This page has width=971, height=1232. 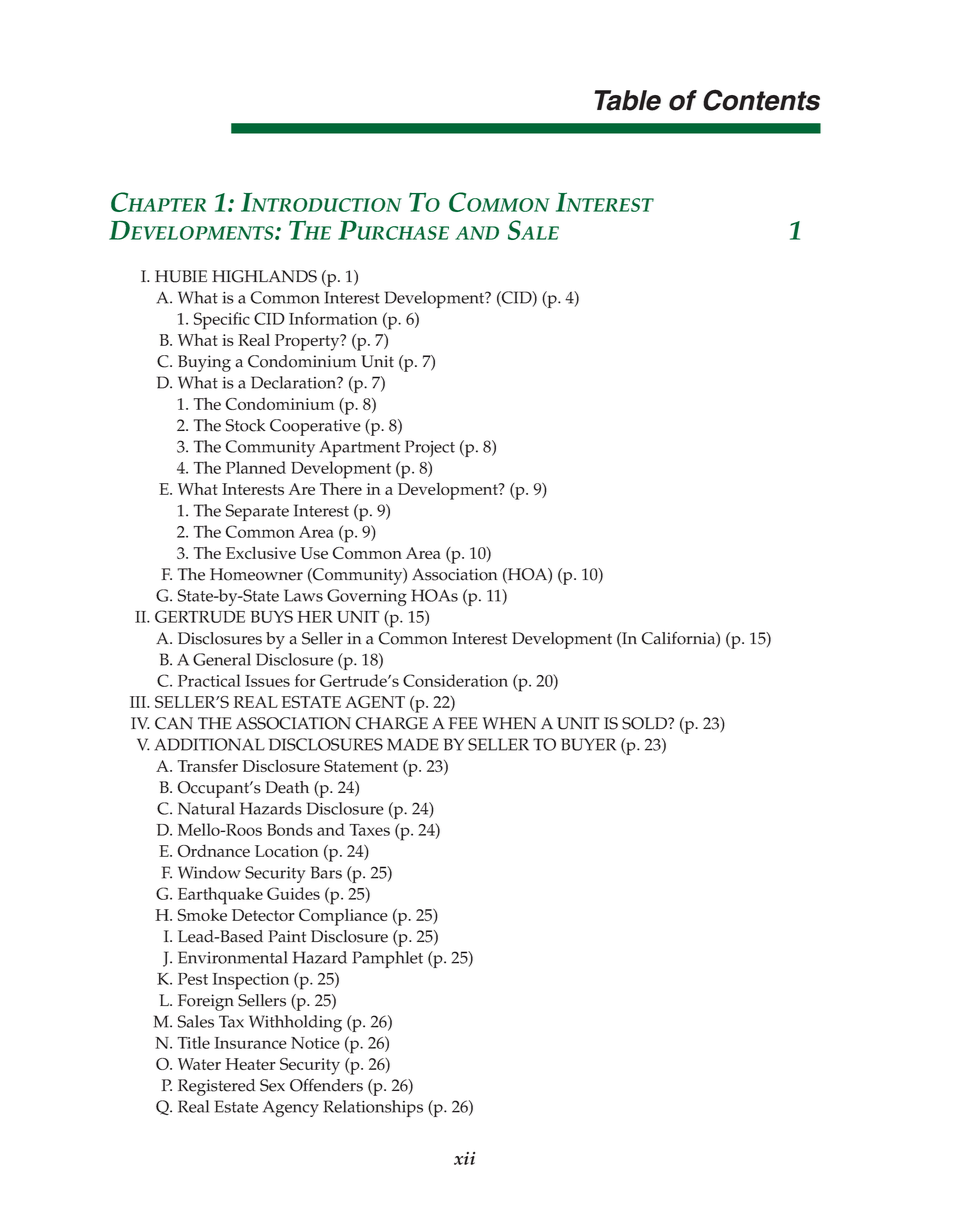 What do you see at coordinates (413, 744) in the page?
I see `MADE` at bounding box center [413, 744].
